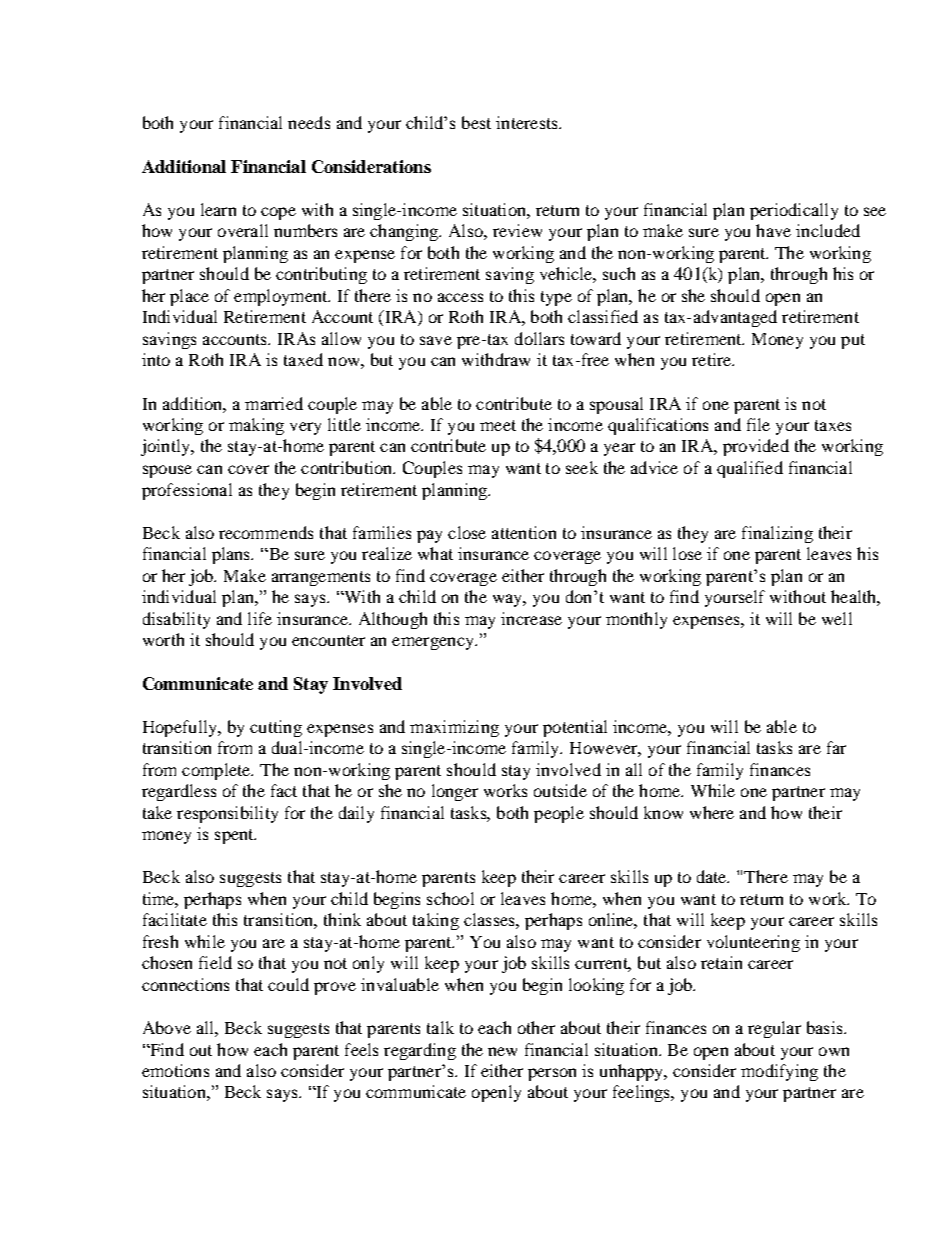 This screenshot has height=1233, width=952. I want to click on complete, so click(217, 771).
